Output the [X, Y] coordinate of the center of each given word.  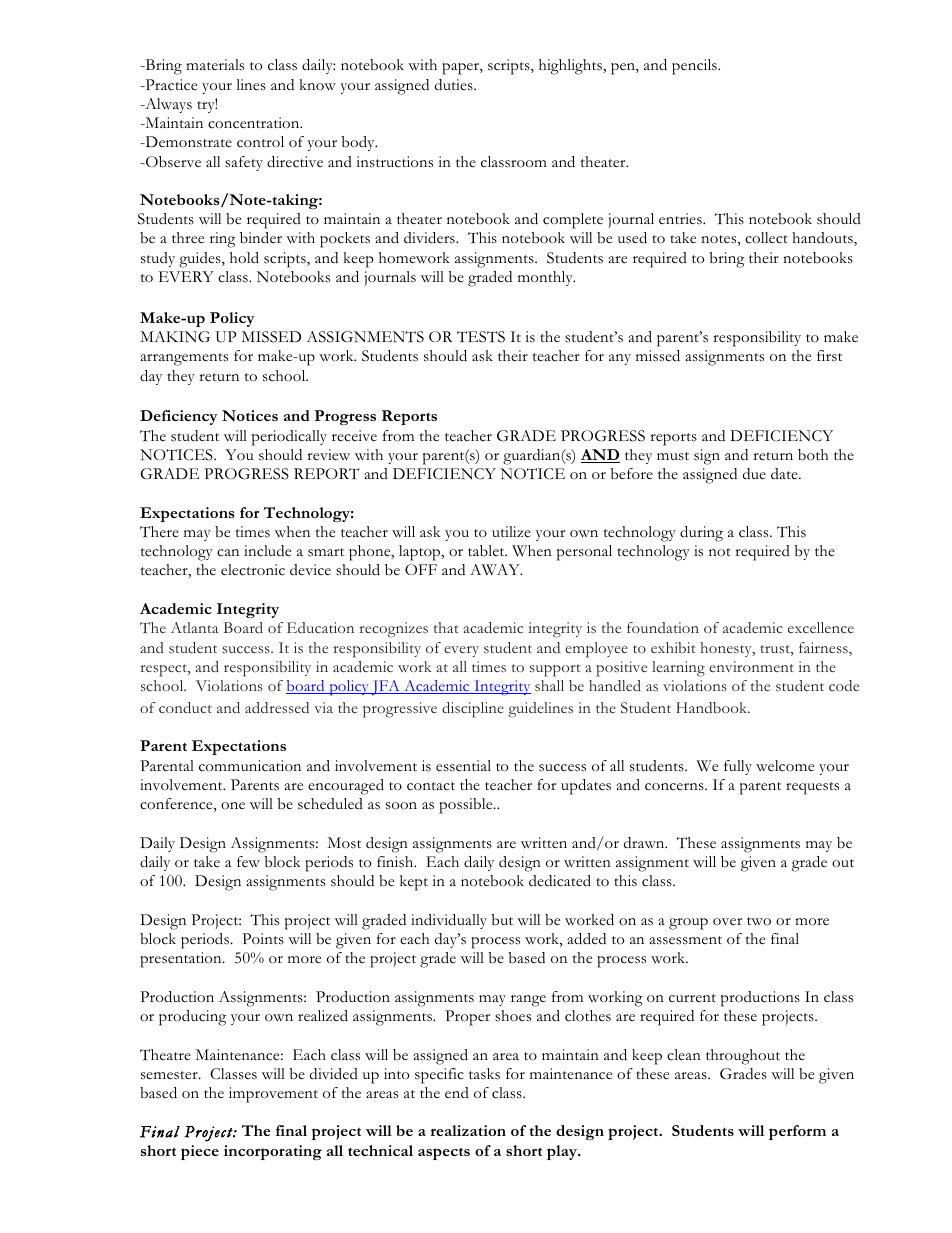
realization [468, 1130]
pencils [695, 67]
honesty [727, 649]
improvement [273, 1095]
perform [797, 1132]
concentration [255, 123]
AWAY [496, 570]
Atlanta [194, 627]
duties [455, 85]
